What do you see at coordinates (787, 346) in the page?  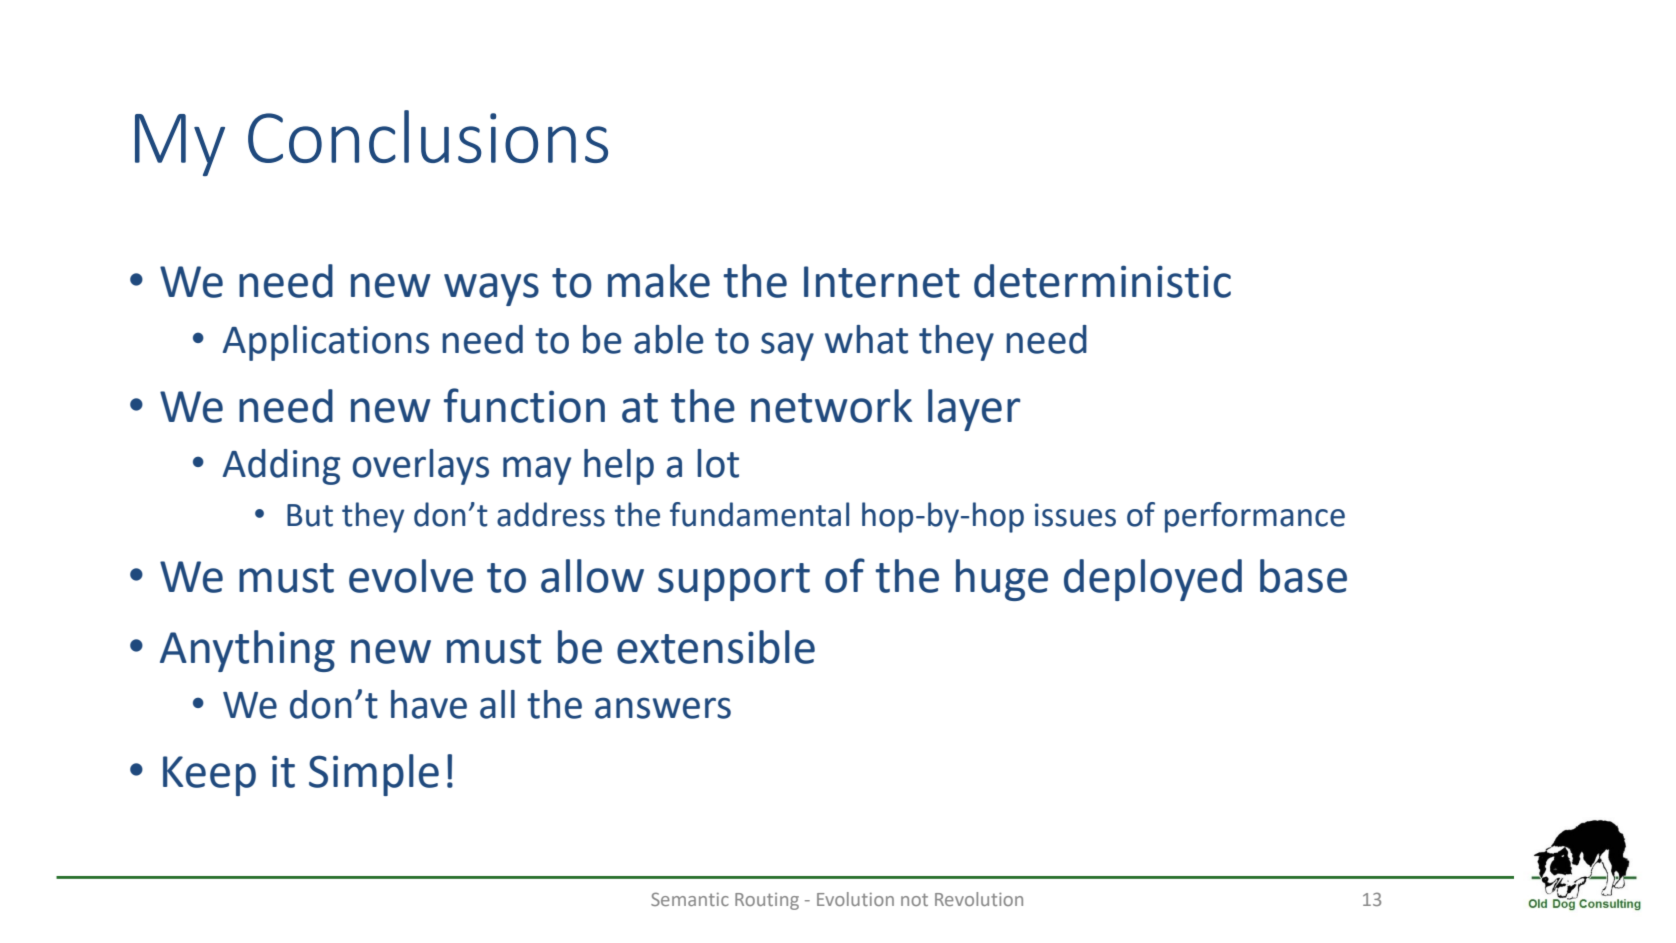 I see `say` at bounding box center [787, 346].
